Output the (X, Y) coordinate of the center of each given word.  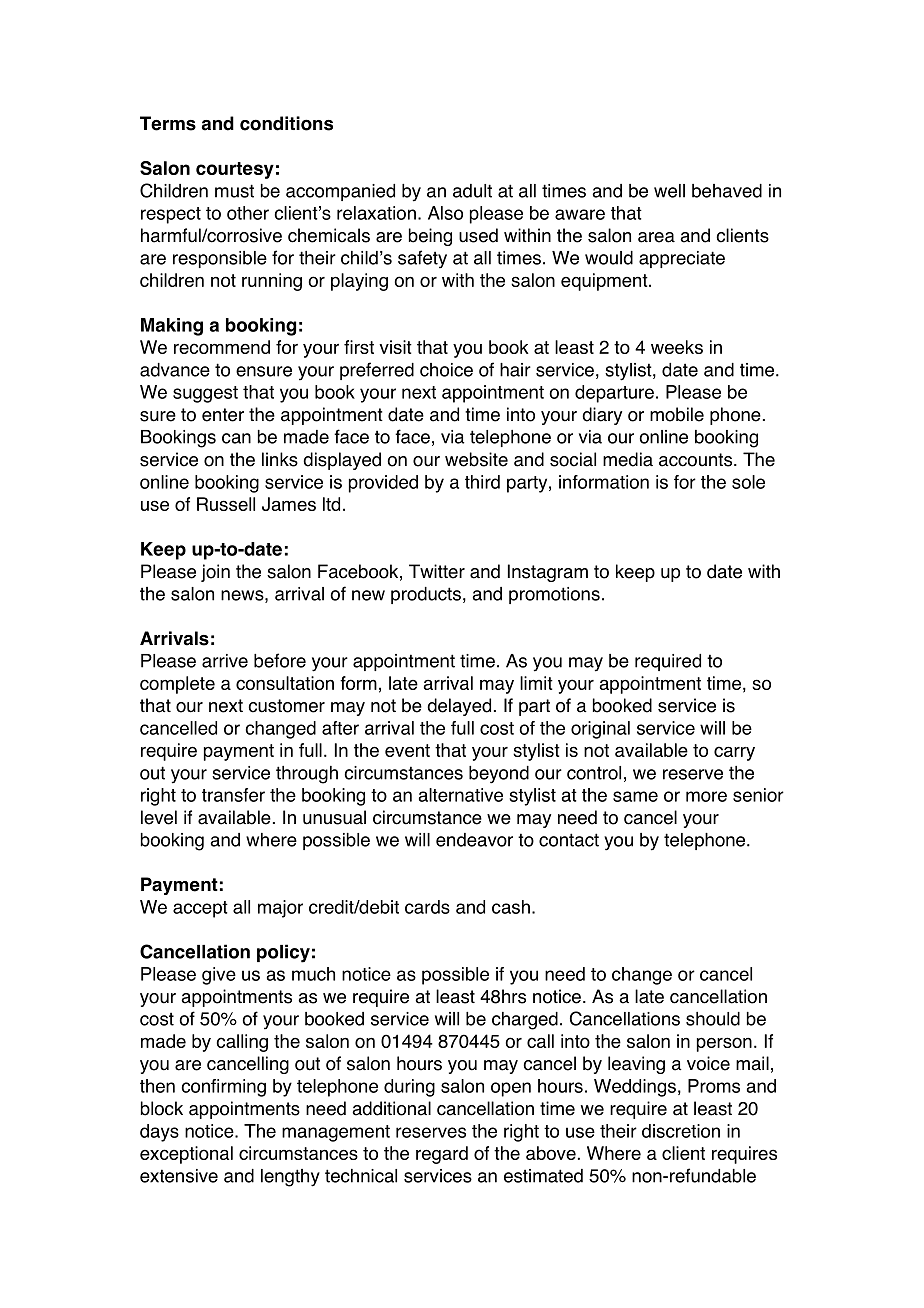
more (706, 796)
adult (472, 191)
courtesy (235, 170)
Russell (226, 504)
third (482, 482)
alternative (461, 795)
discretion (681, 1131)
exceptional (186, 1155)
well (669, 191)
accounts (697, 460)
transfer (233, 795)
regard (442, 1155)
